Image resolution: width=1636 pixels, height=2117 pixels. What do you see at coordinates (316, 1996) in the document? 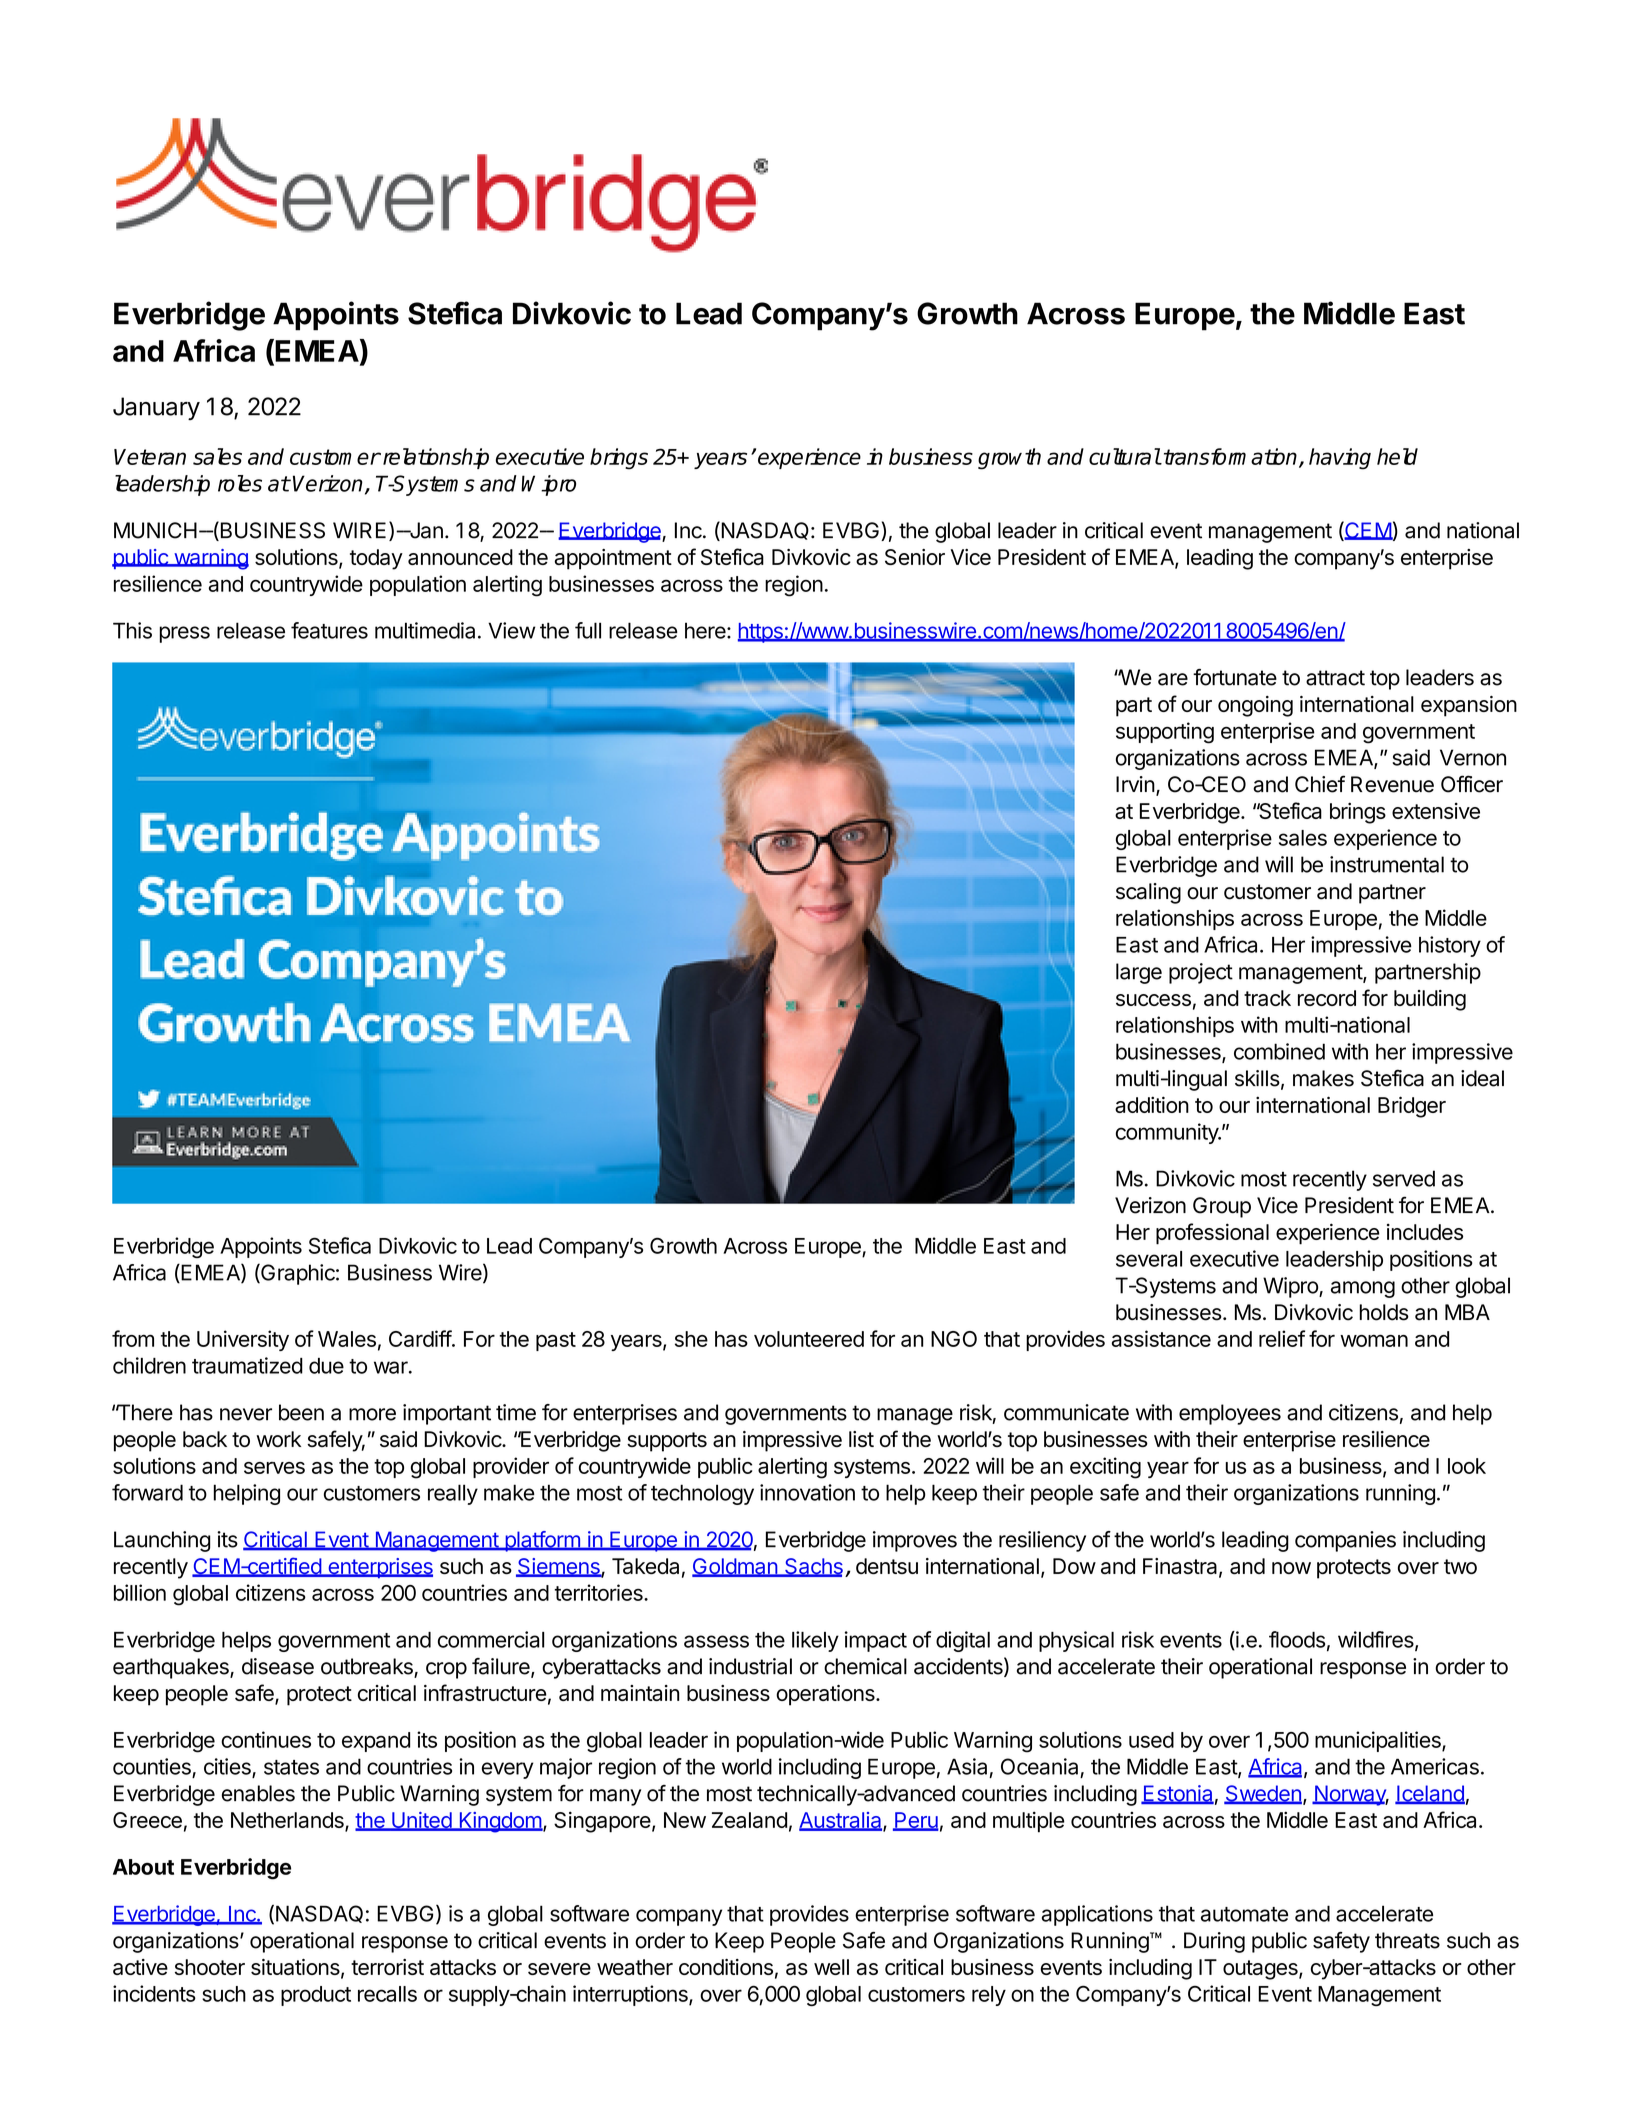
I see `product` at bounding box center [316, 1996].
